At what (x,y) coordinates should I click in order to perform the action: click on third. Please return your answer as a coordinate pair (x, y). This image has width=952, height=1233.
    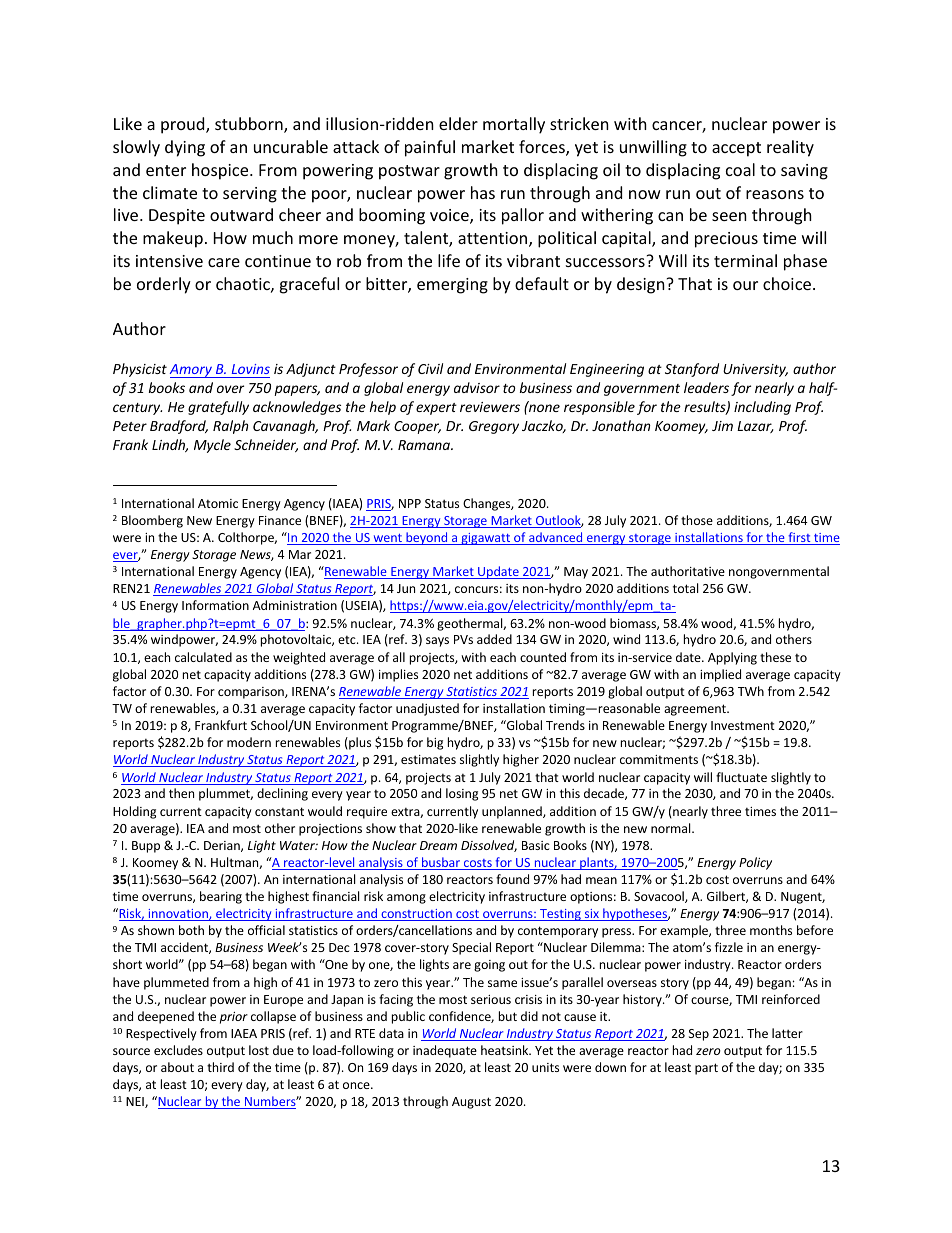
    Looking at the image, I should click on (220, 1067).
